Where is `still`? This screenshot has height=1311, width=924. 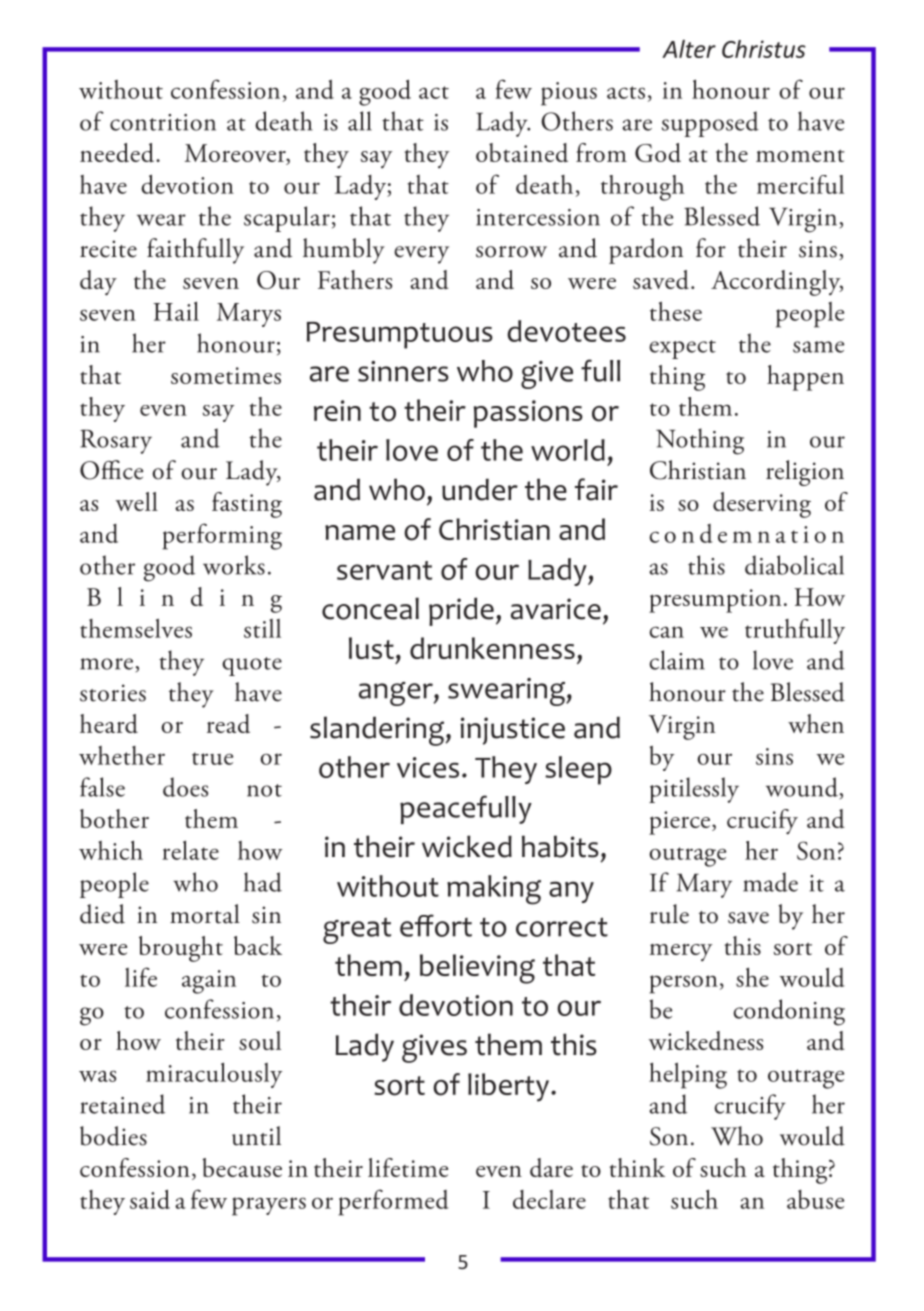 still is located at coordinates (262, 628).
